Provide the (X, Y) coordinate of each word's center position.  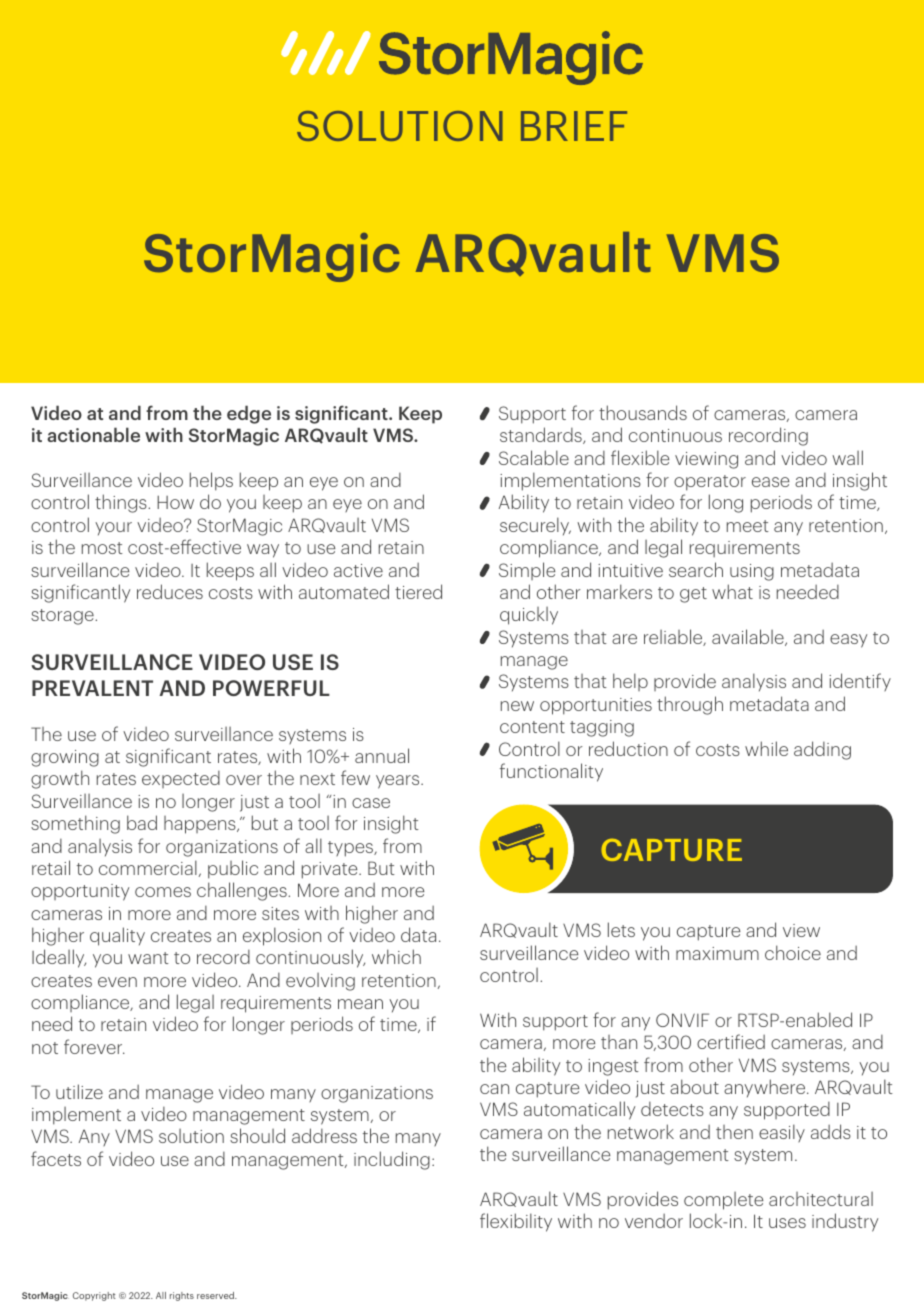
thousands (643, 412)
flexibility (516, 1222)
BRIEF (574, 126)
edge (249, 414)
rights (182, 1296)
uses (787, 1223)
